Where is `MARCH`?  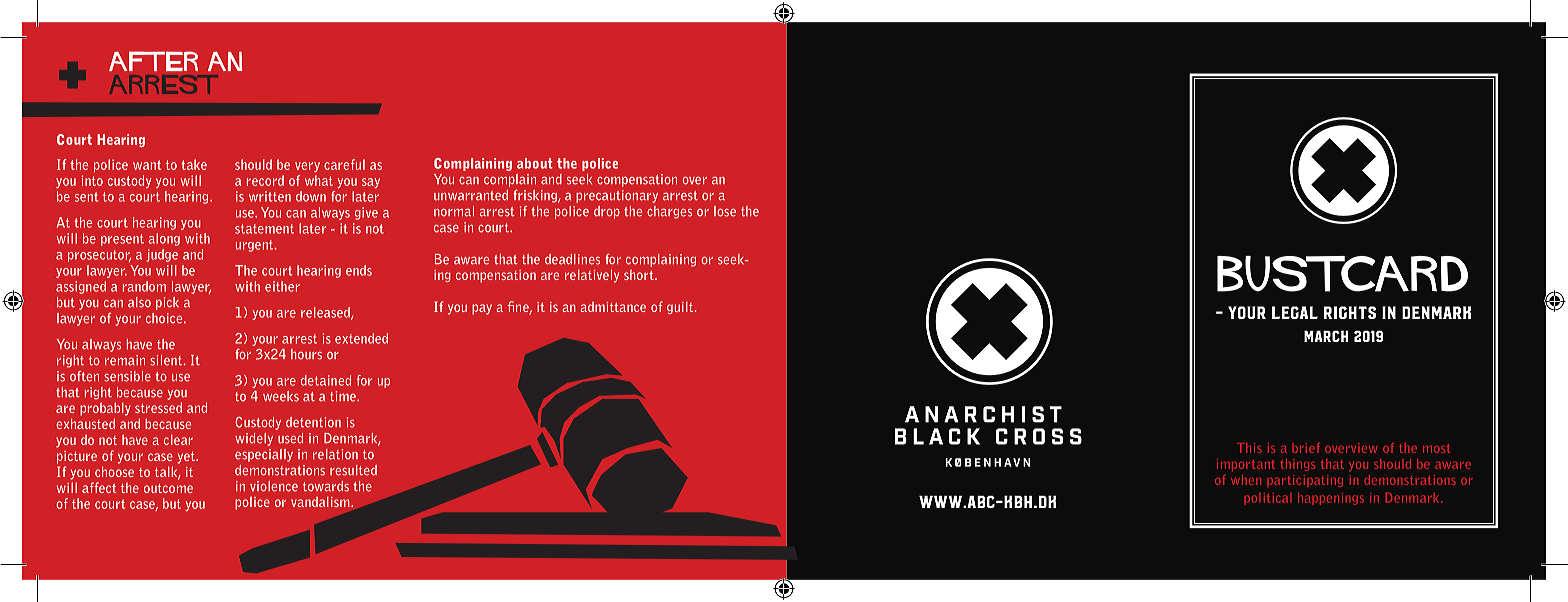
MARCH is located at coordinates (1326, 336).
